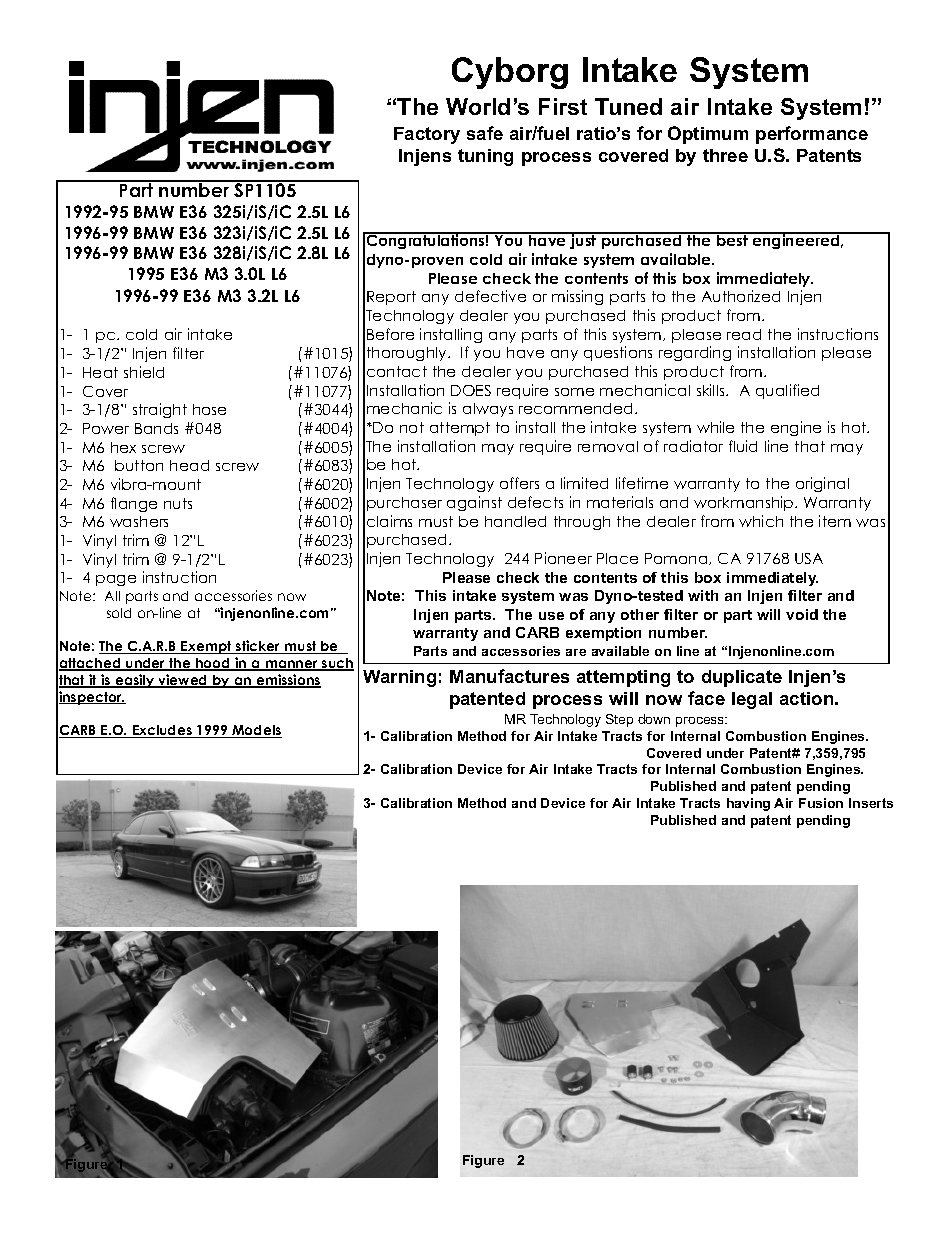 This screenshot has width=952, height=1233. Describe the element at coordinates (619, 720) in the screenshot. I see `Step` at that location.
